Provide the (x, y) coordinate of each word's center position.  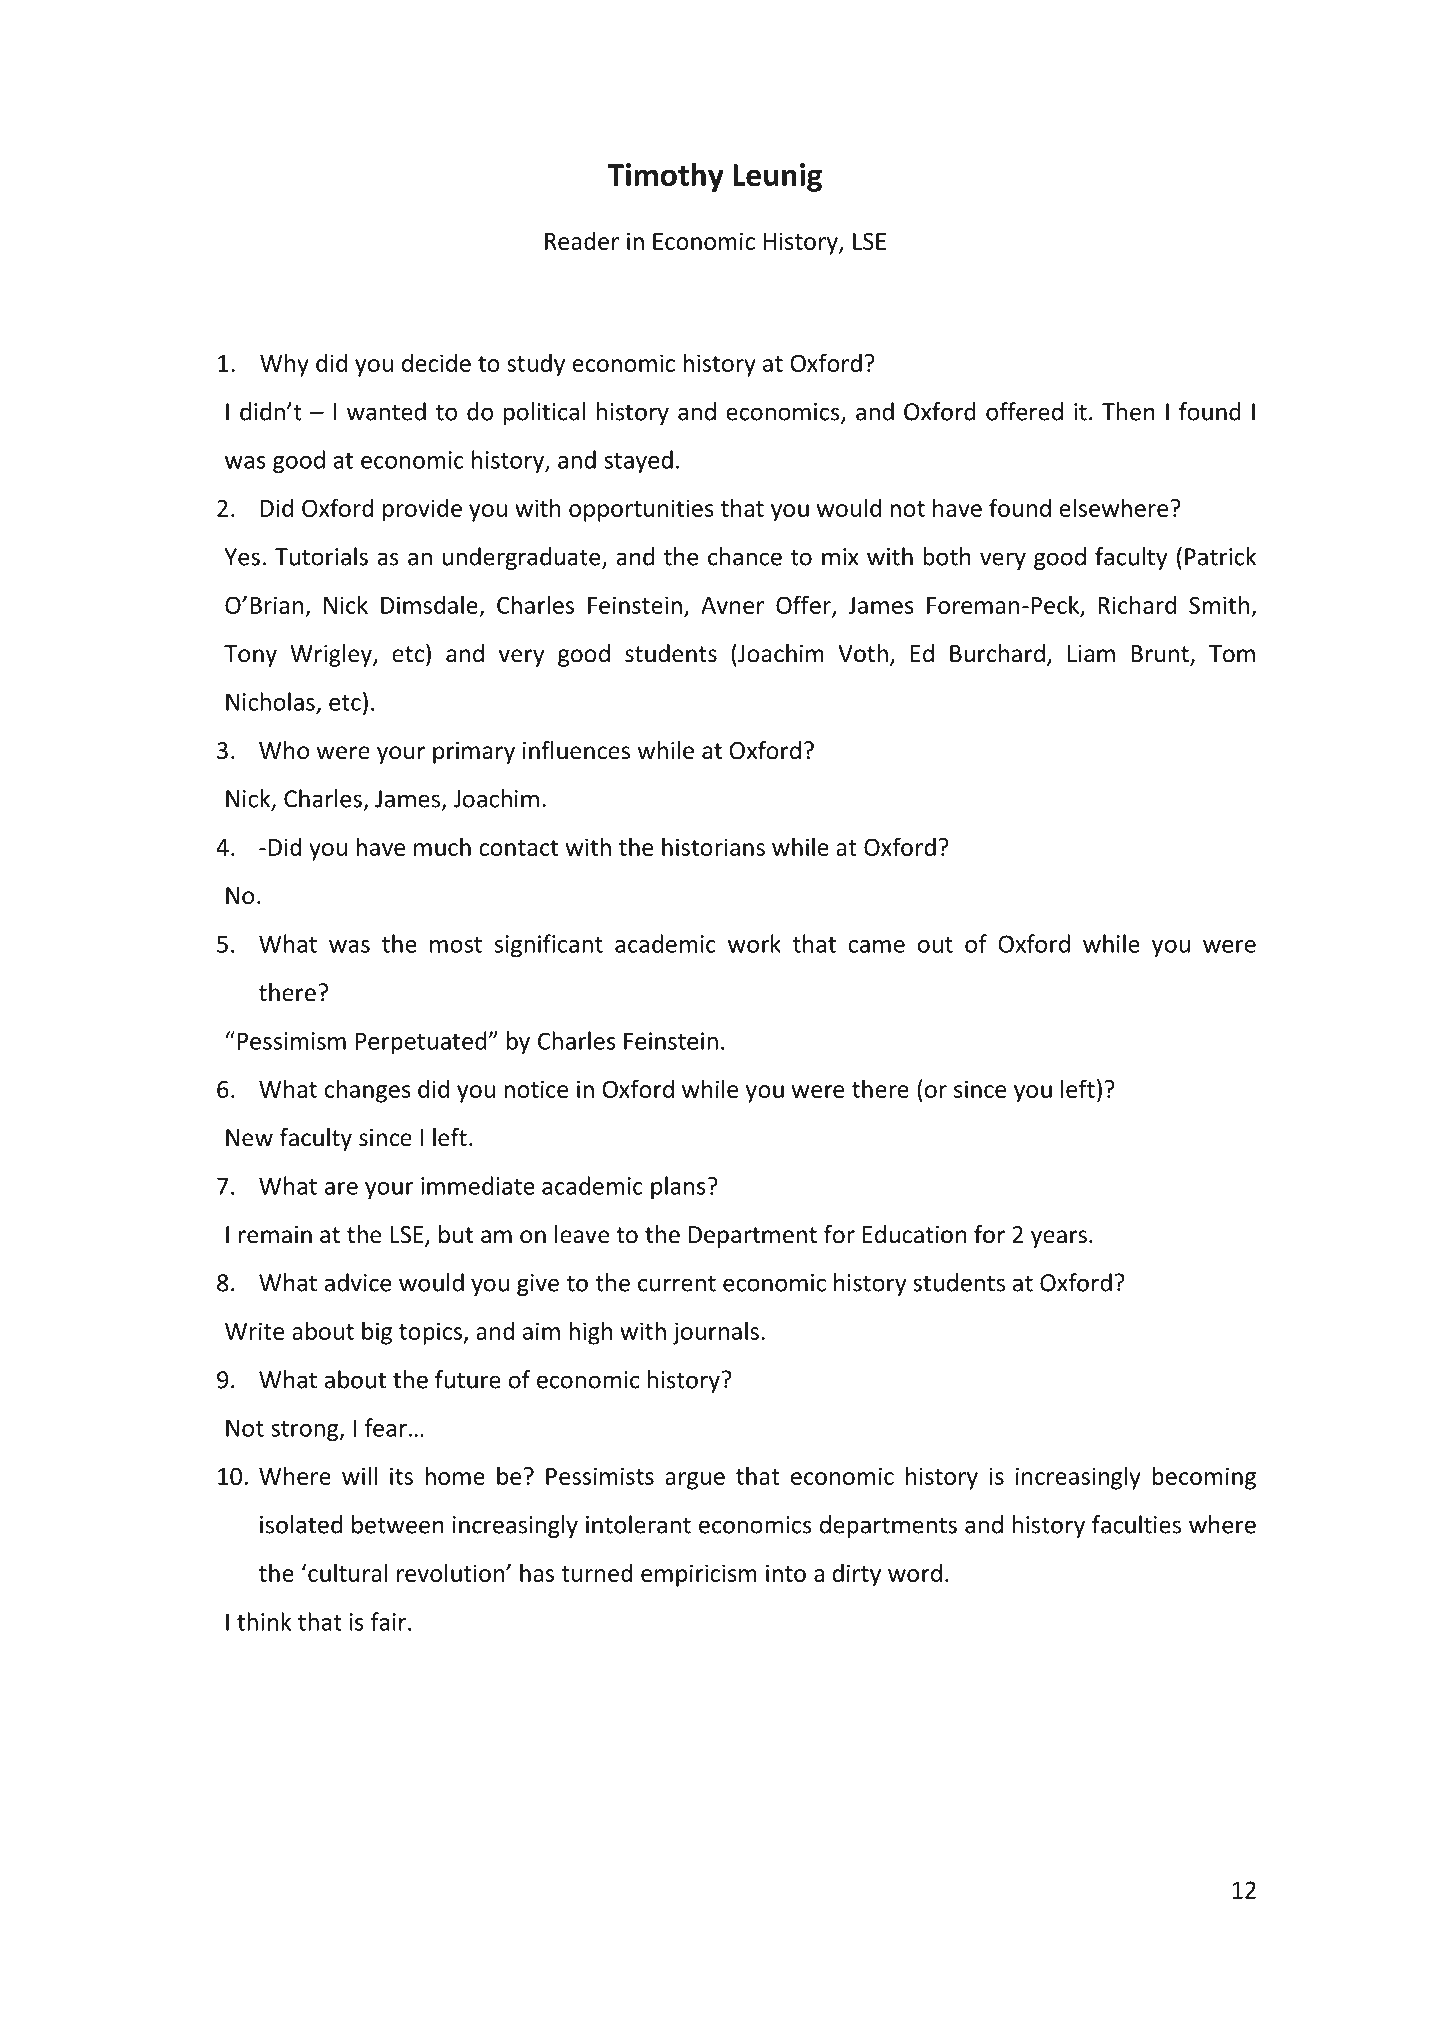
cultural (347, 1572)
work (754, 943)
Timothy (665, 177)
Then (1128, 411)
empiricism (699, 1575)
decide (436, 362)
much (442, 846)
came (876, 946)
